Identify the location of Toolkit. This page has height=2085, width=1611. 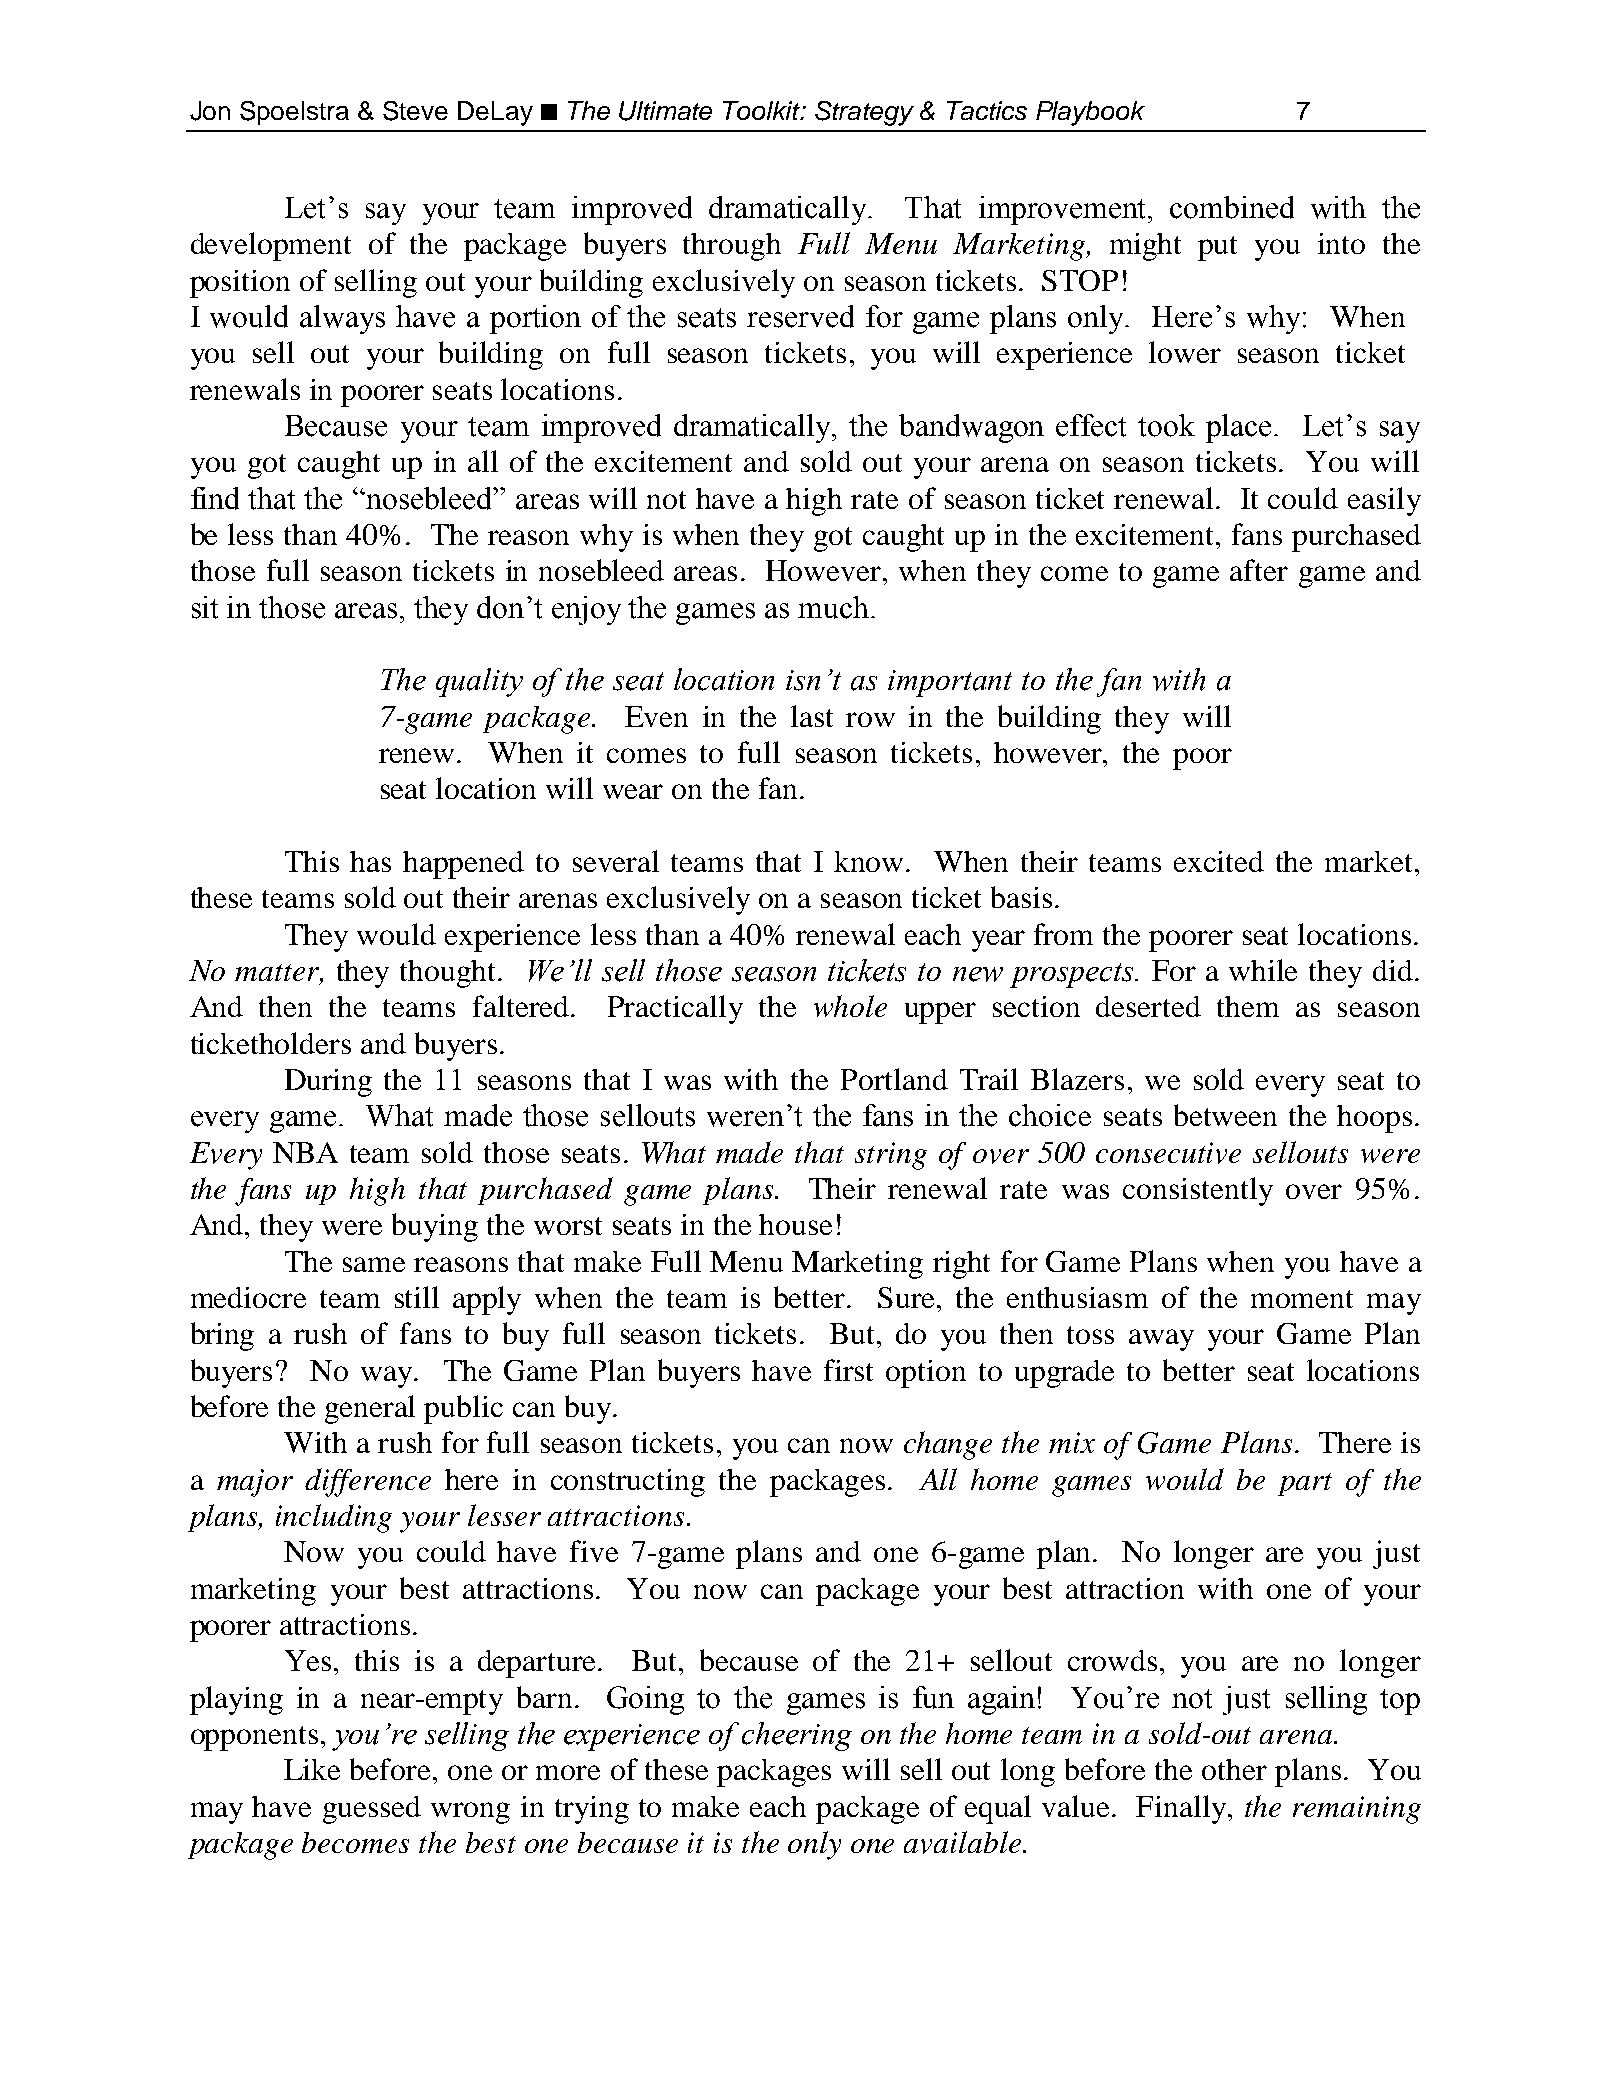
(762, 110).
